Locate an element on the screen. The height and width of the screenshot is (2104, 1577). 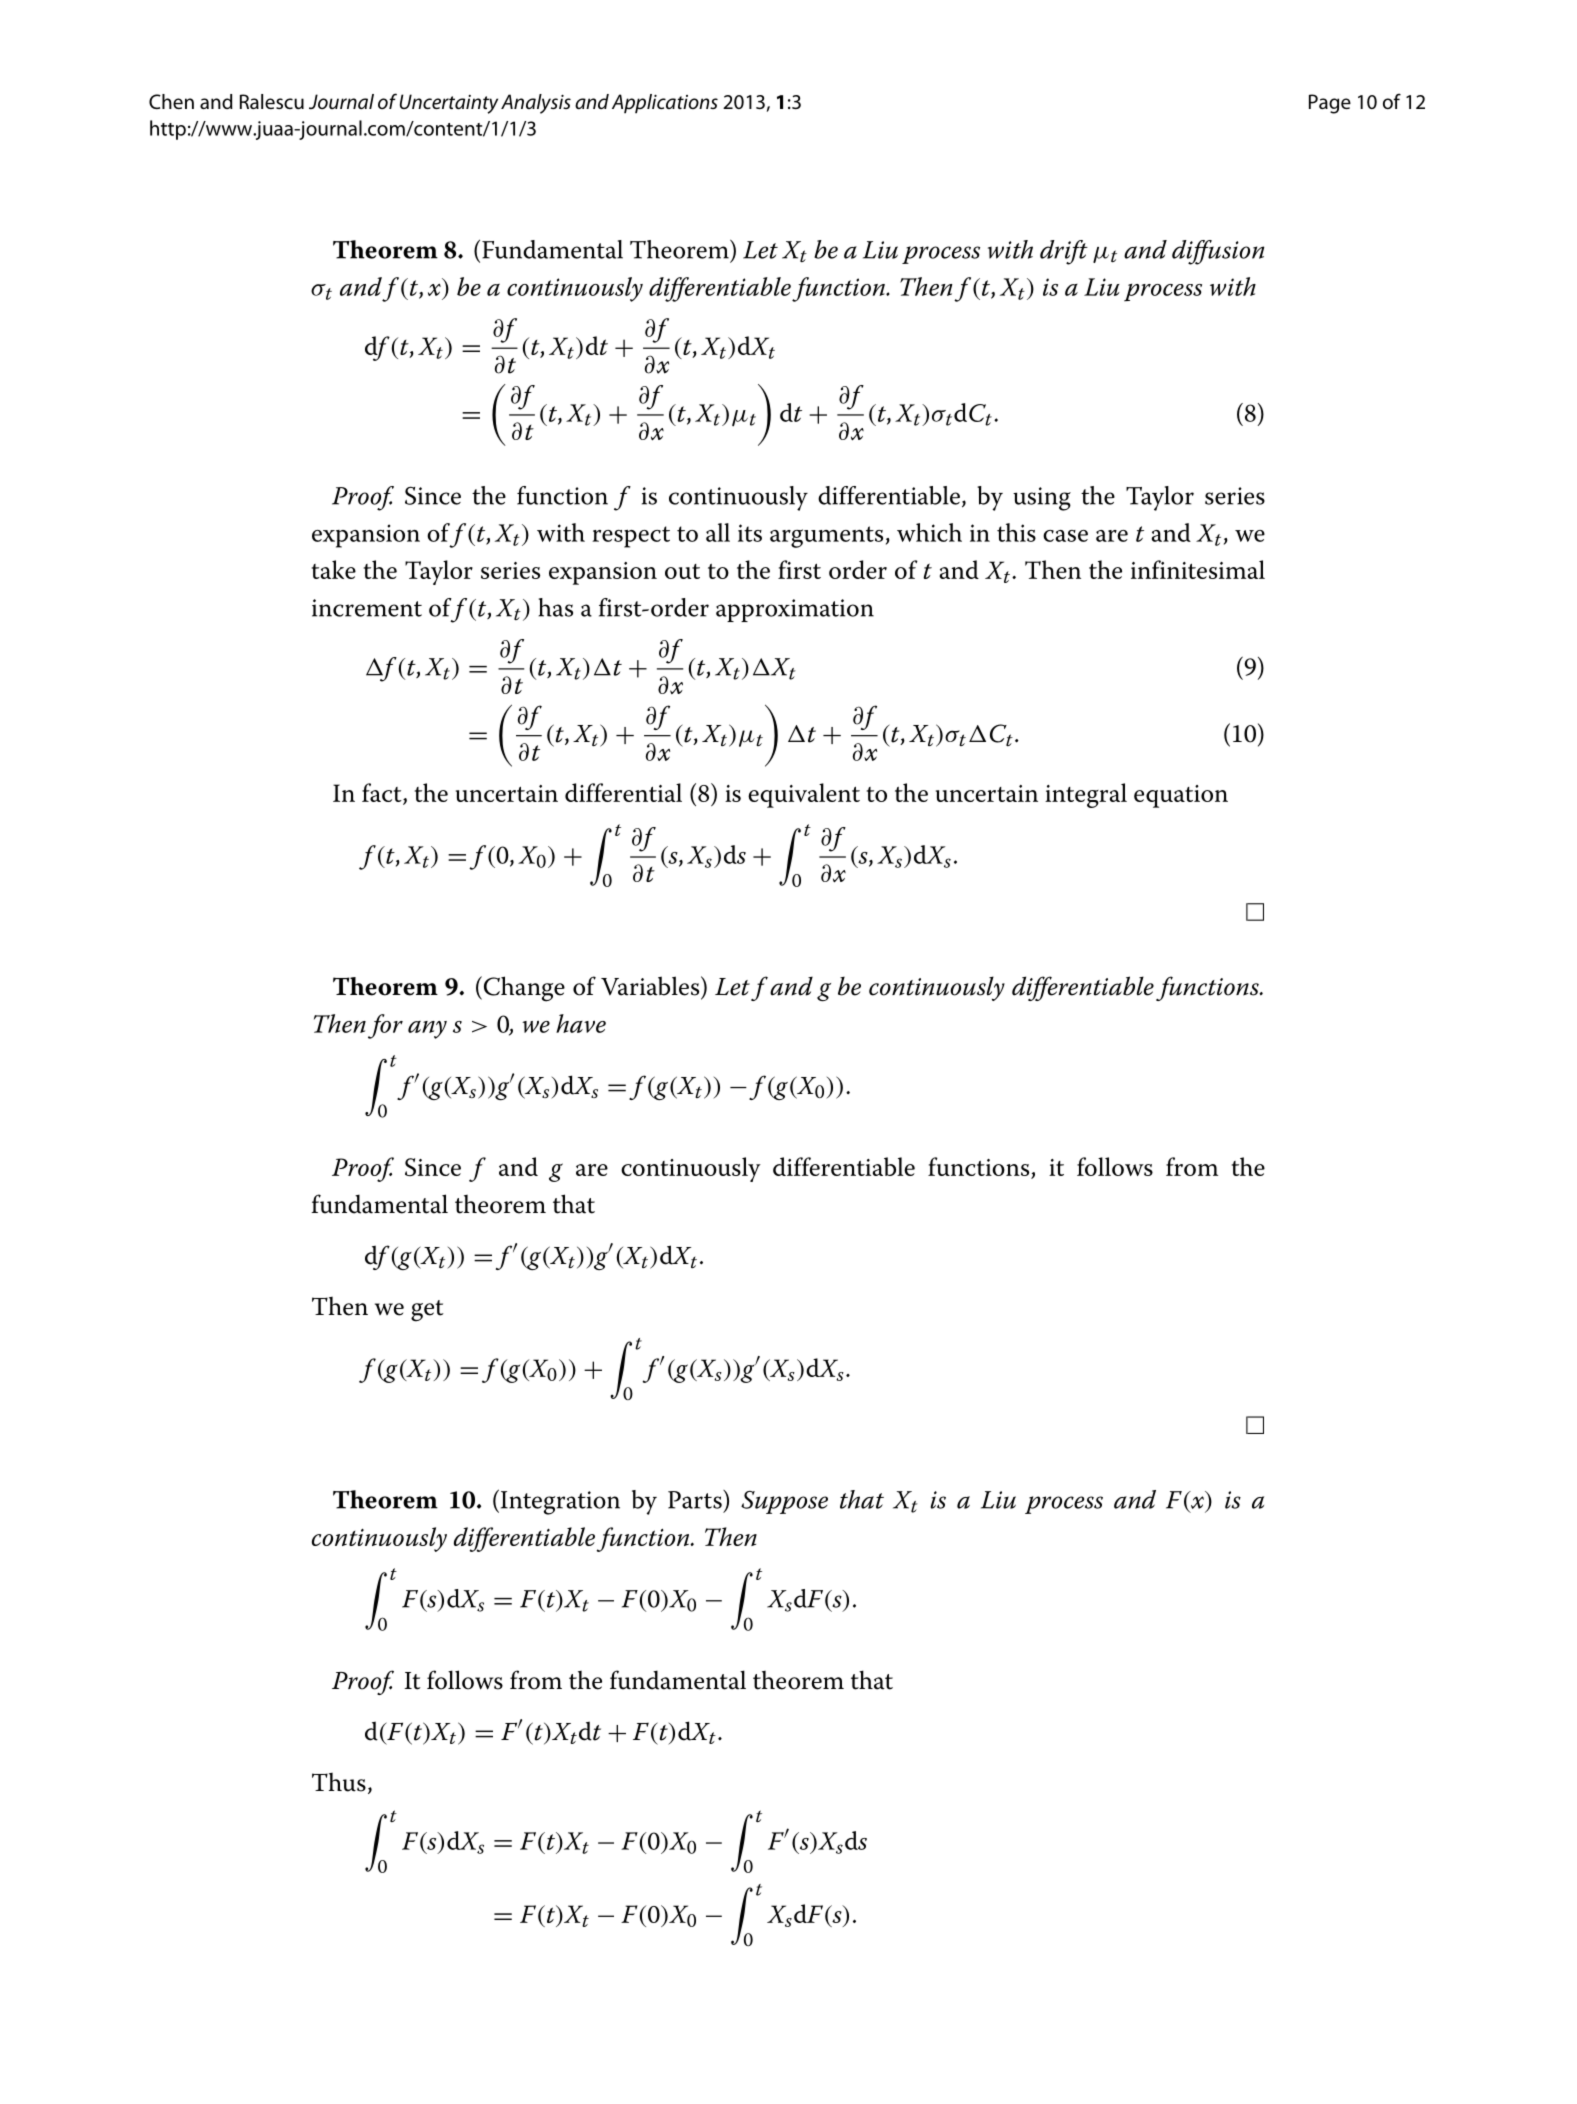
get is located at coordinates (427, 1311).
